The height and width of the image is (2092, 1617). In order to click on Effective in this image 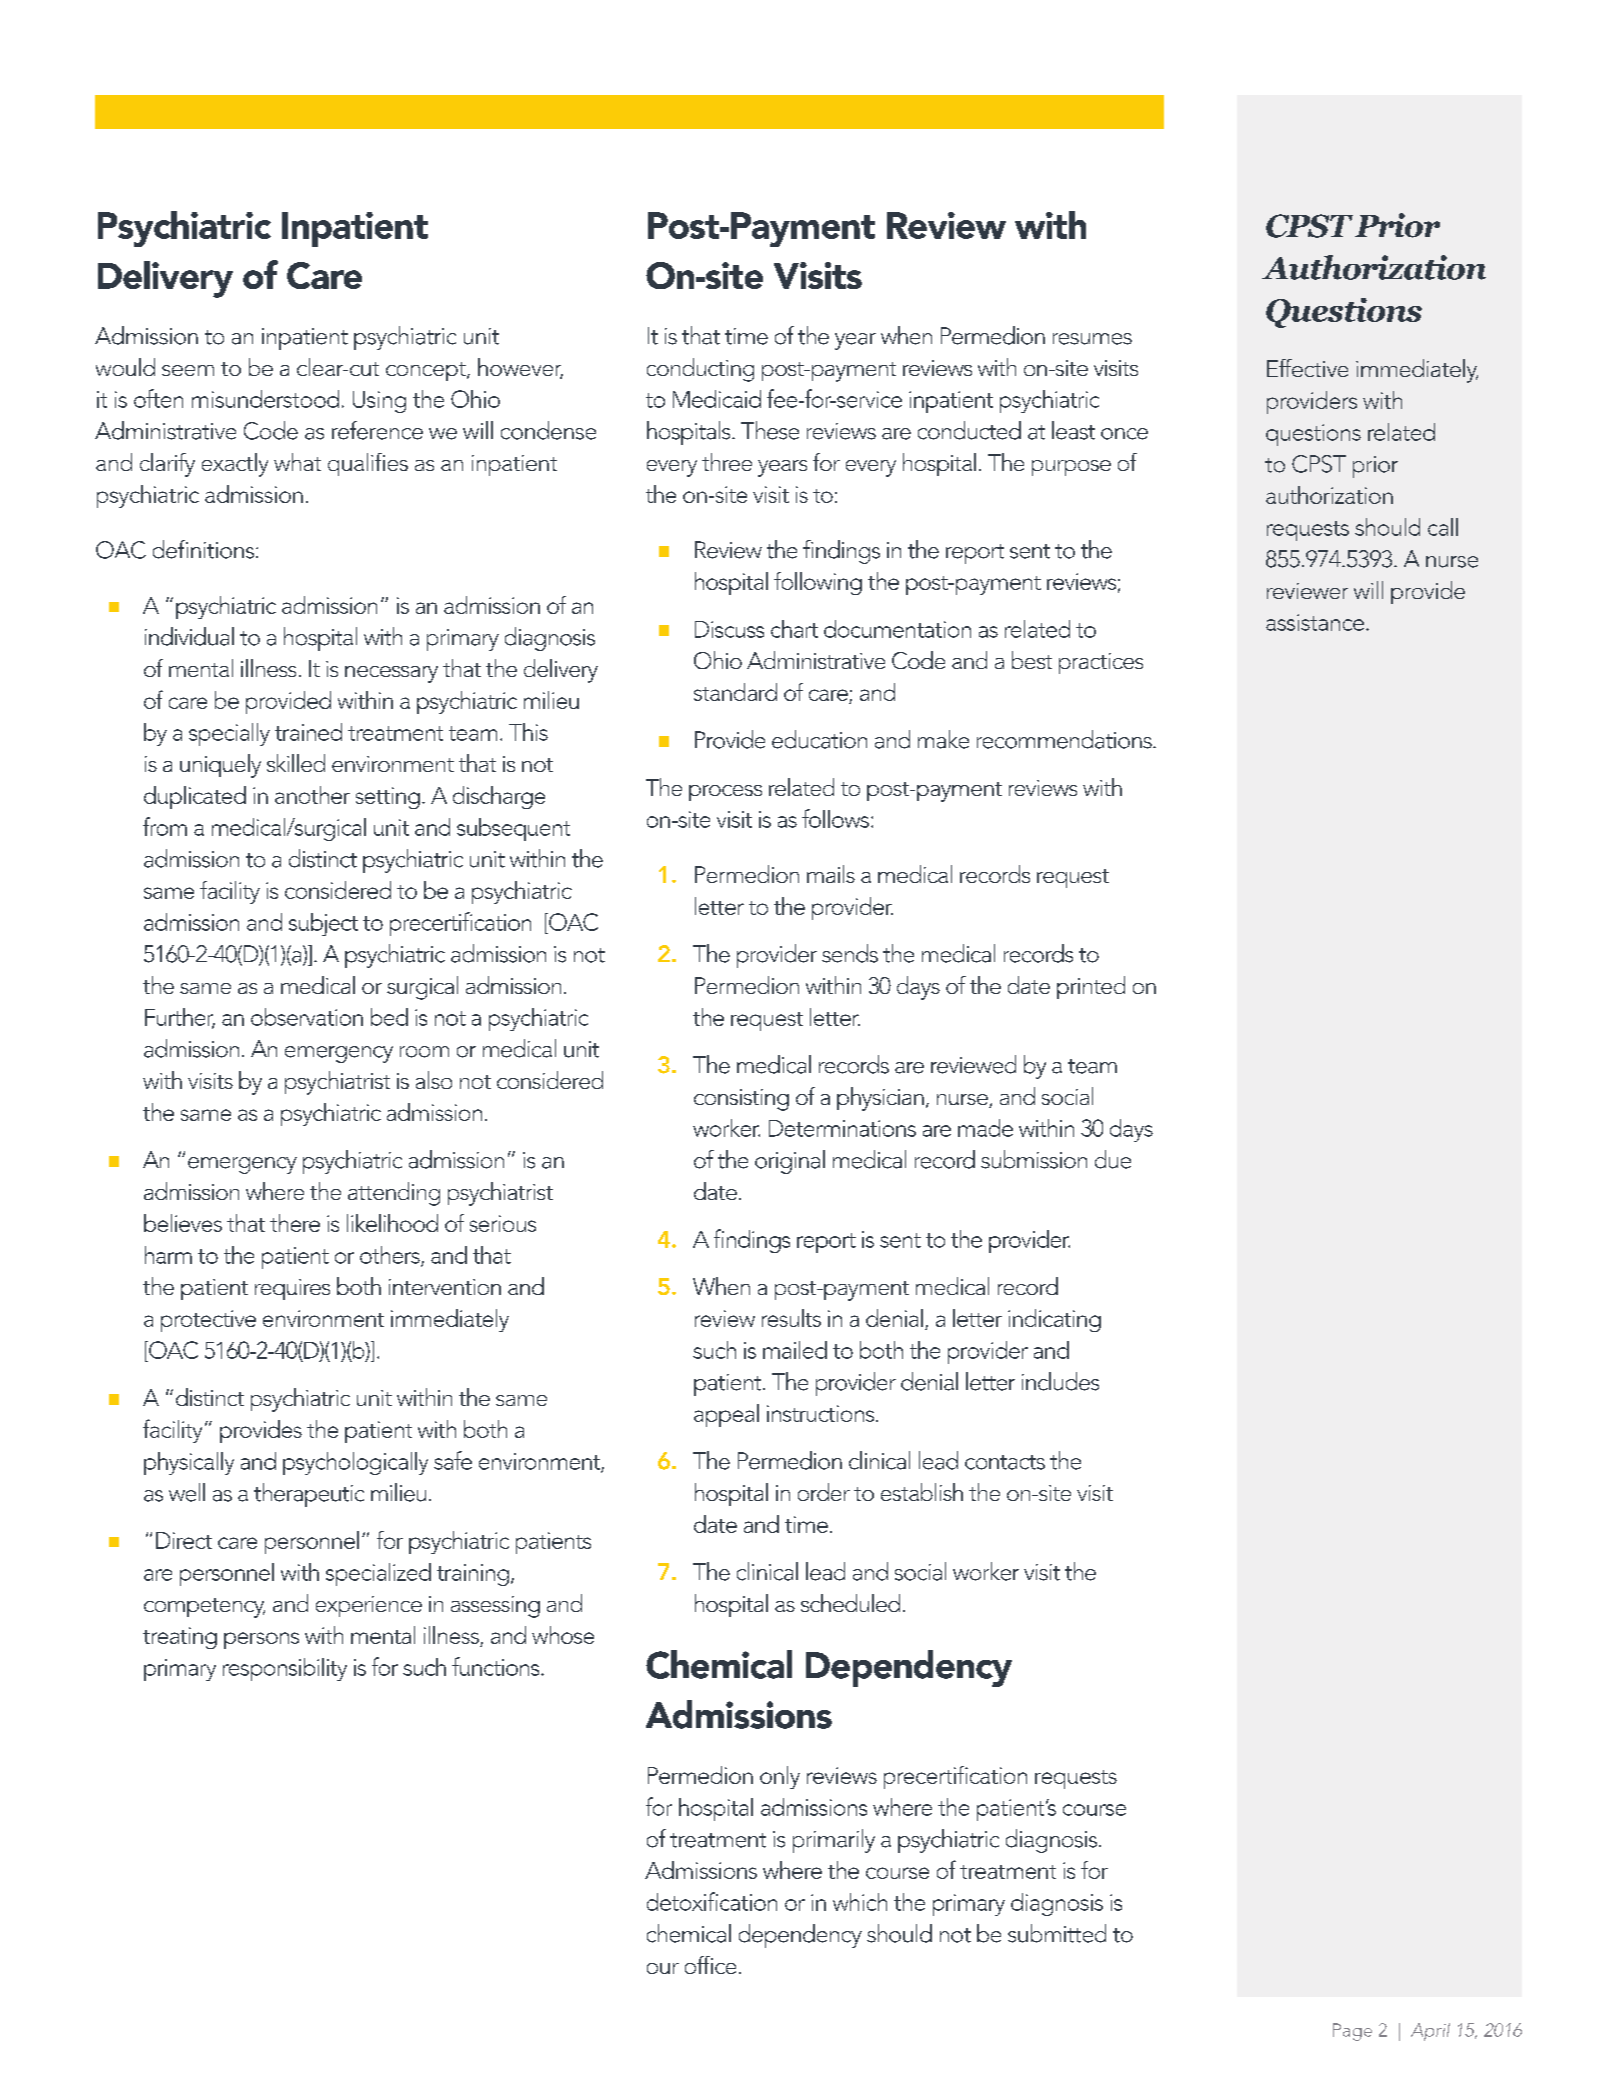, I will do `click(1307, 368)`.
